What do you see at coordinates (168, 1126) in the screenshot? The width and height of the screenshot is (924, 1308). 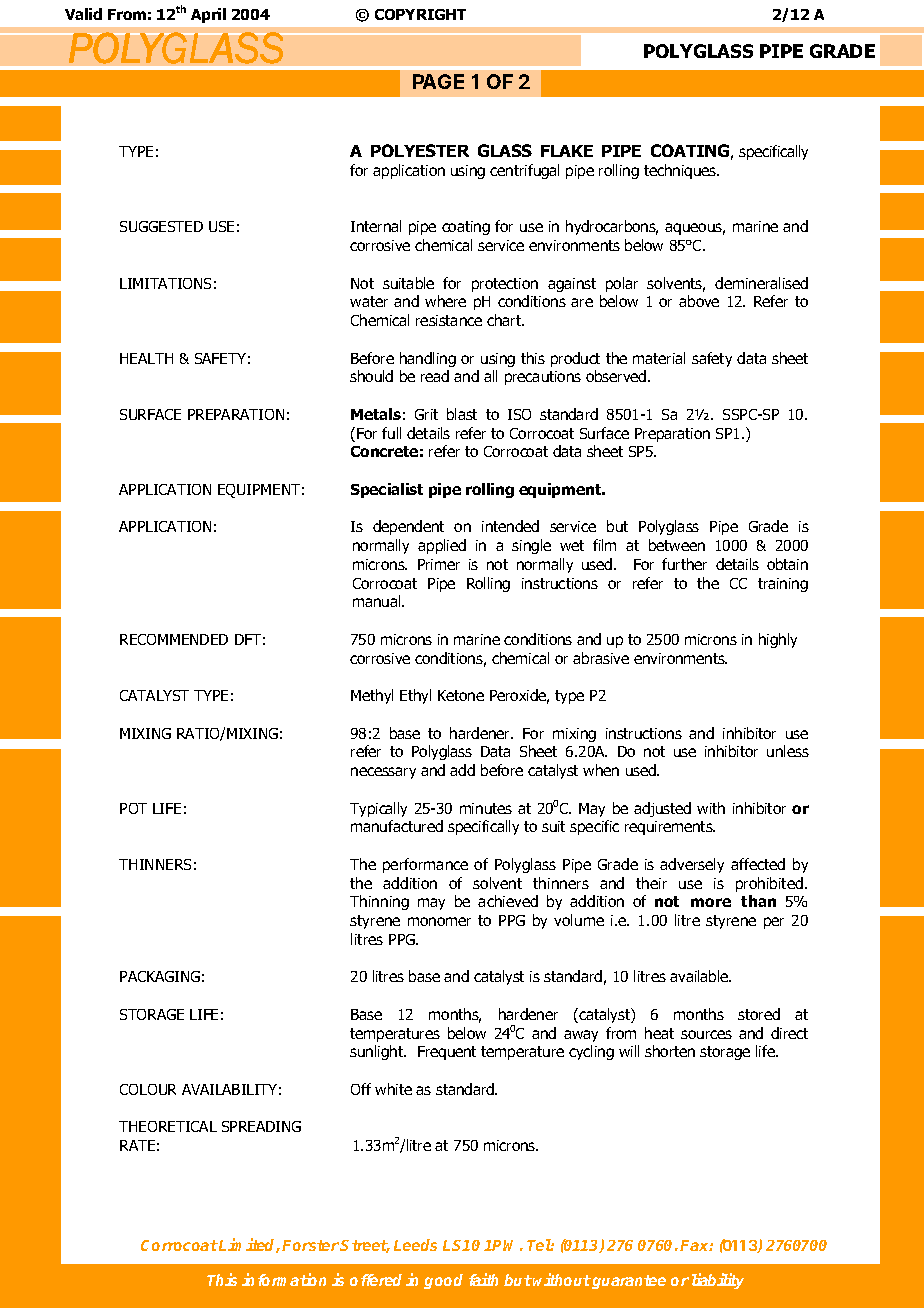 I see `THEORETICAL` at bounding box center [168, 1126].
